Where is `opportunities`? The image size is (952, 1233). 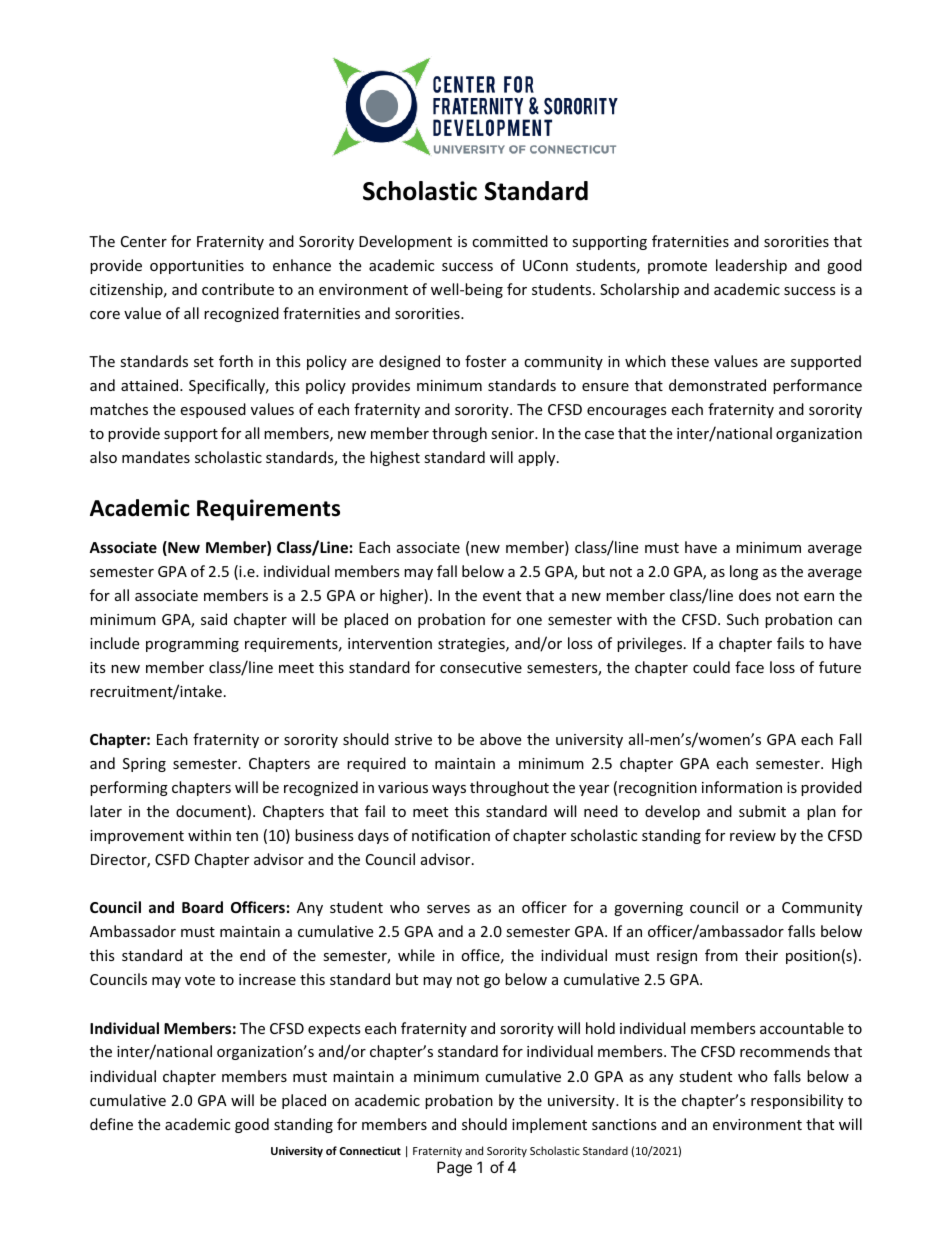
opportunities is located at coordinates (197, 267).
